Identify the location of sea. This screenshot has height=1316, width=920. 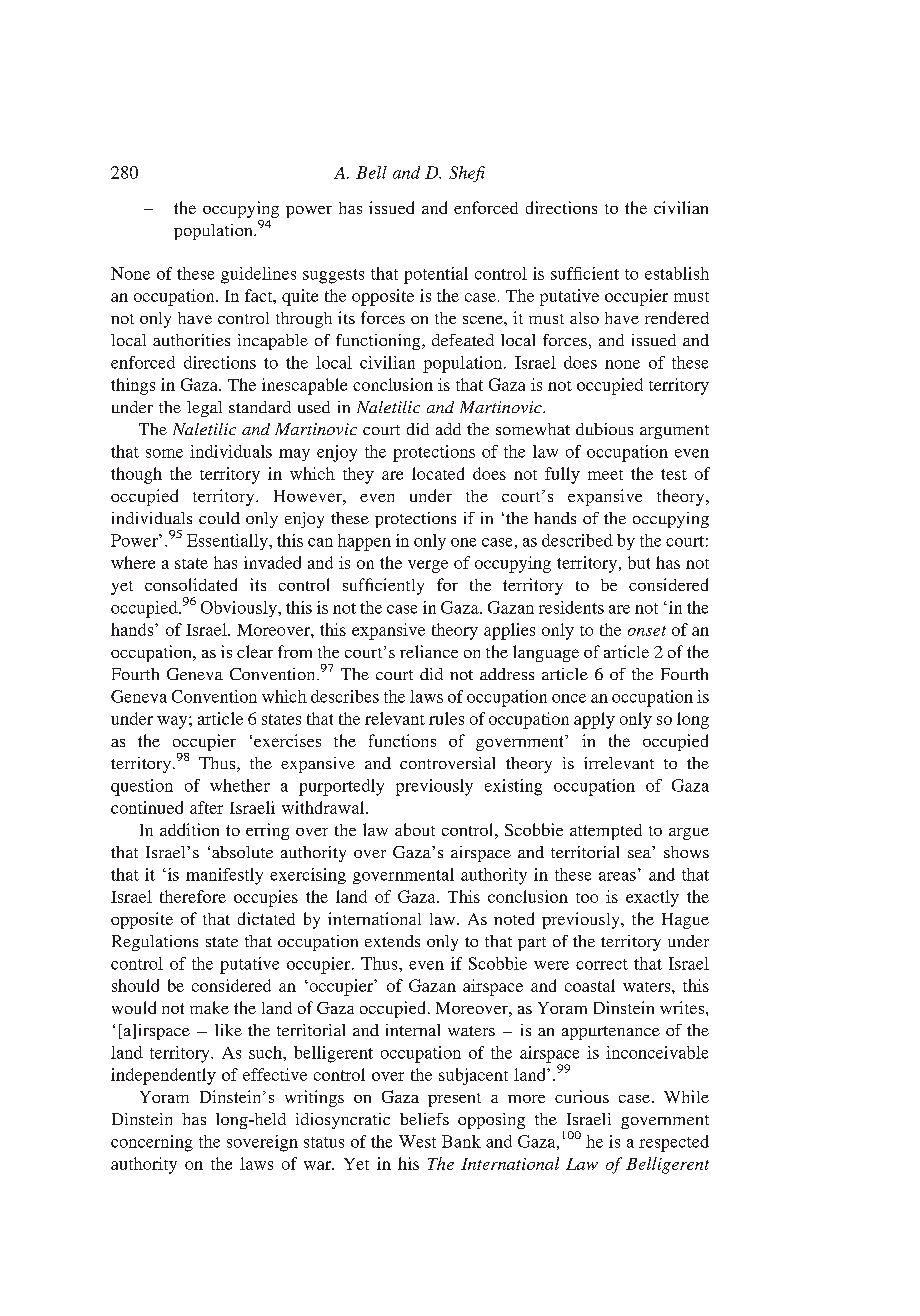
(639, 854).
